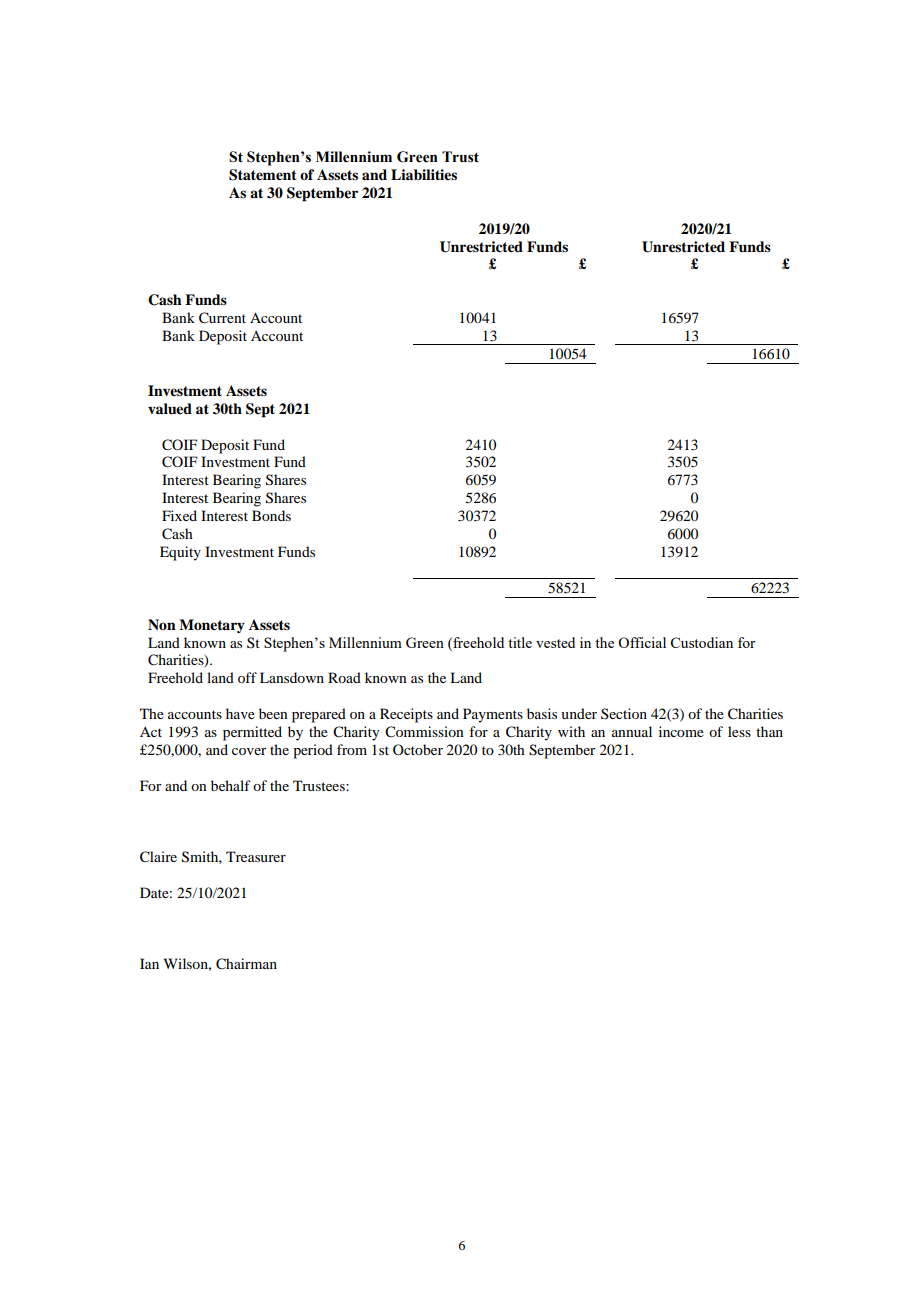 The height and width of the screenshot is (1308, 924). I want to click on Bonds, so click(271, 515).
